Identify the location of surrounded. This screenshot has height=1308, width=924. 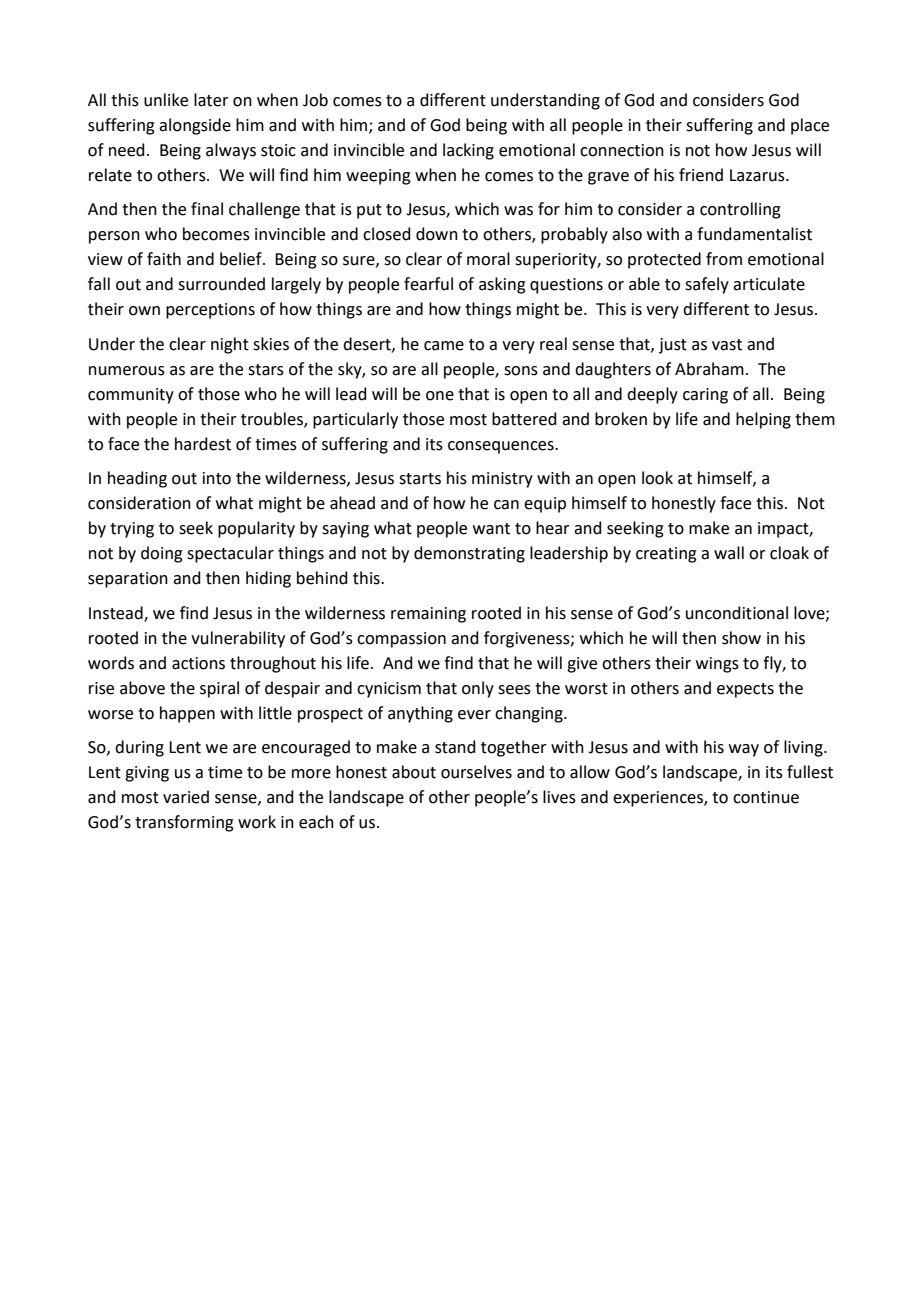
(221, 284).
